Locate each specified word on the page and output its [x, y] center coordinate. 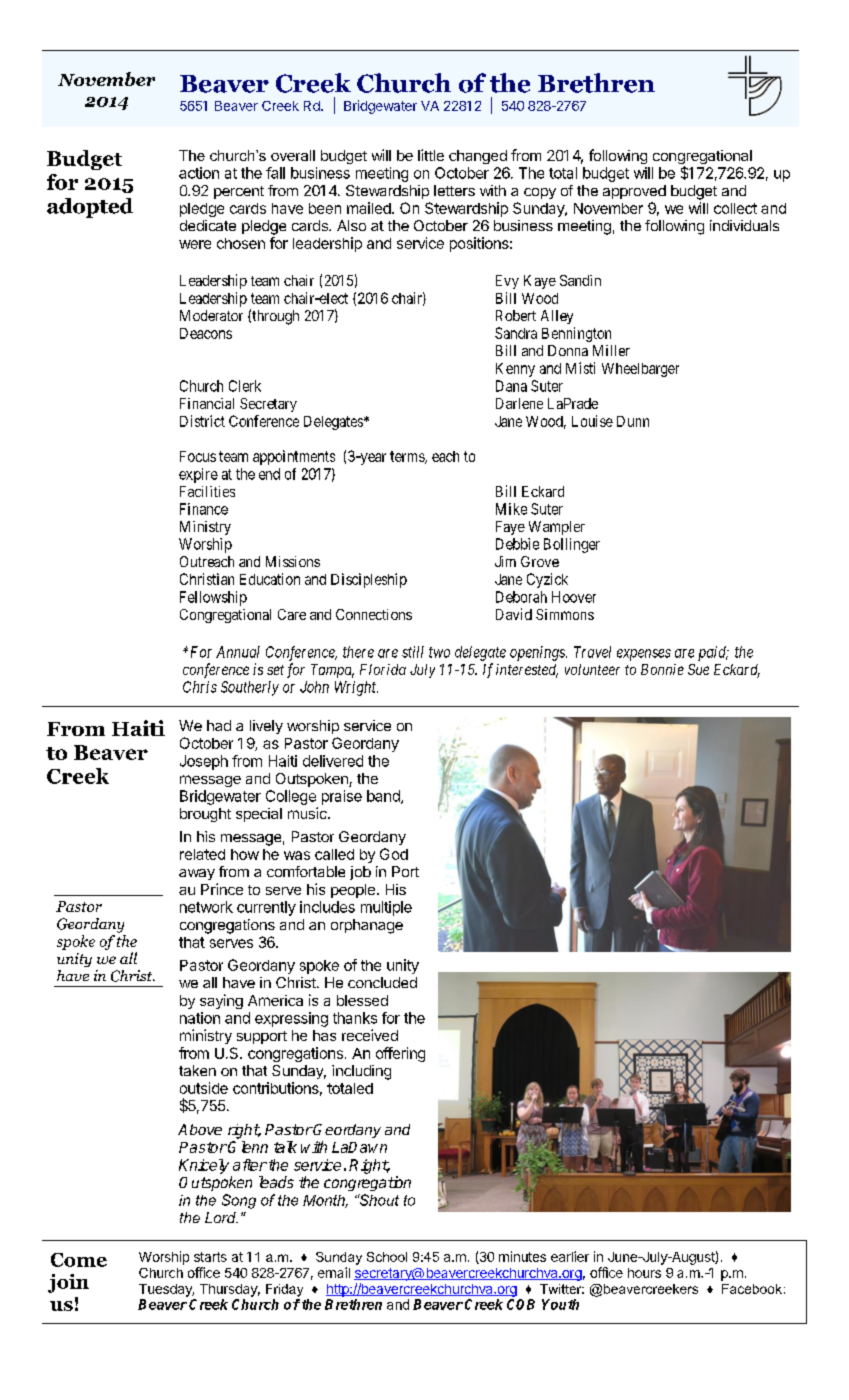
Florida [383, 669]
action [199, 173]
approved [634, 192]
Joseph [204, 762]
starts [210, 1257]
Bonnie [662, 669]
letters [454, 190]
